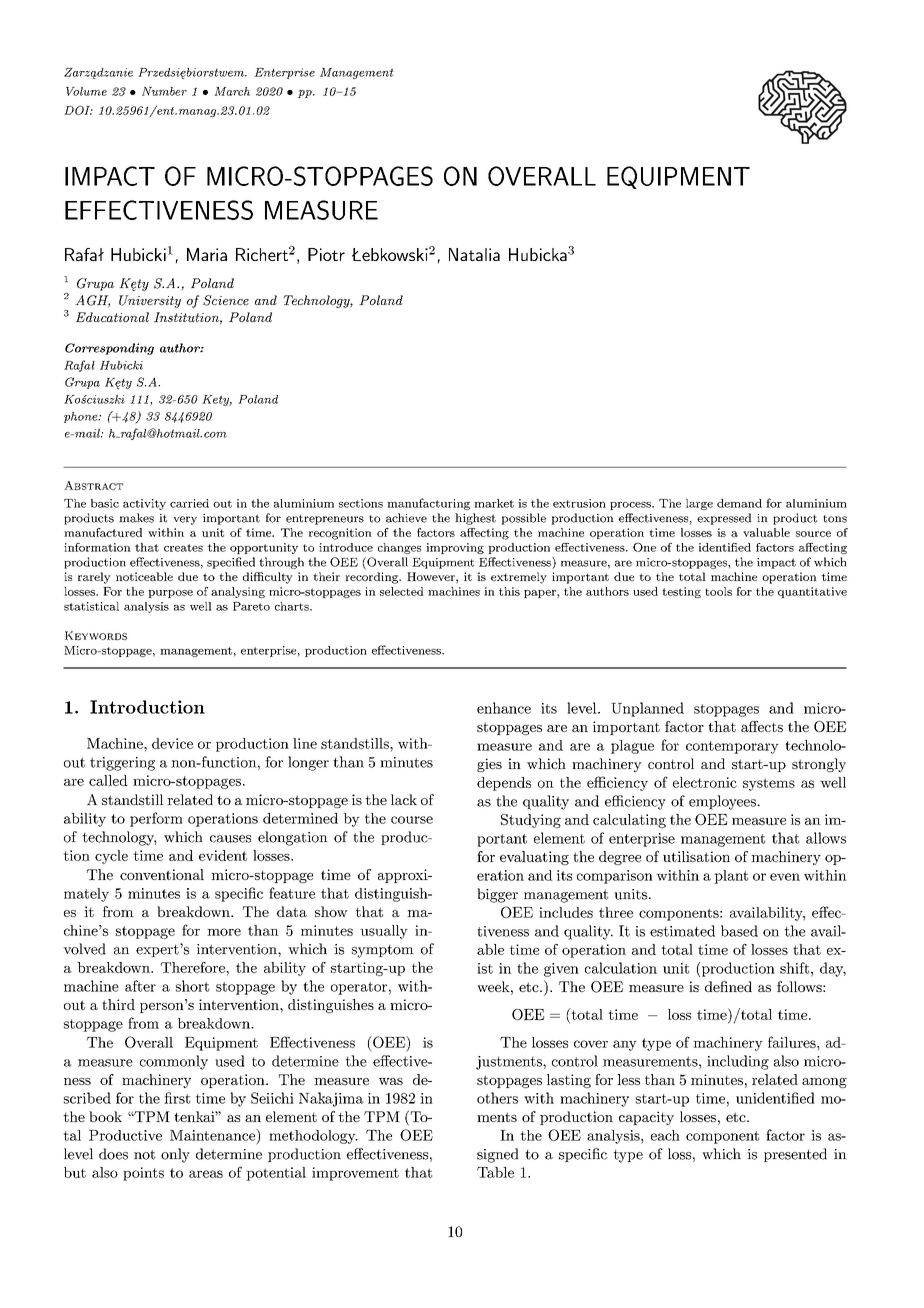 Image resolution: width=924 pixels, height=1308 pixels. What do you see at coordinates (213, 1135) in the screenshot?
I see `Maintenance` at bounding box center [213, 1135].
